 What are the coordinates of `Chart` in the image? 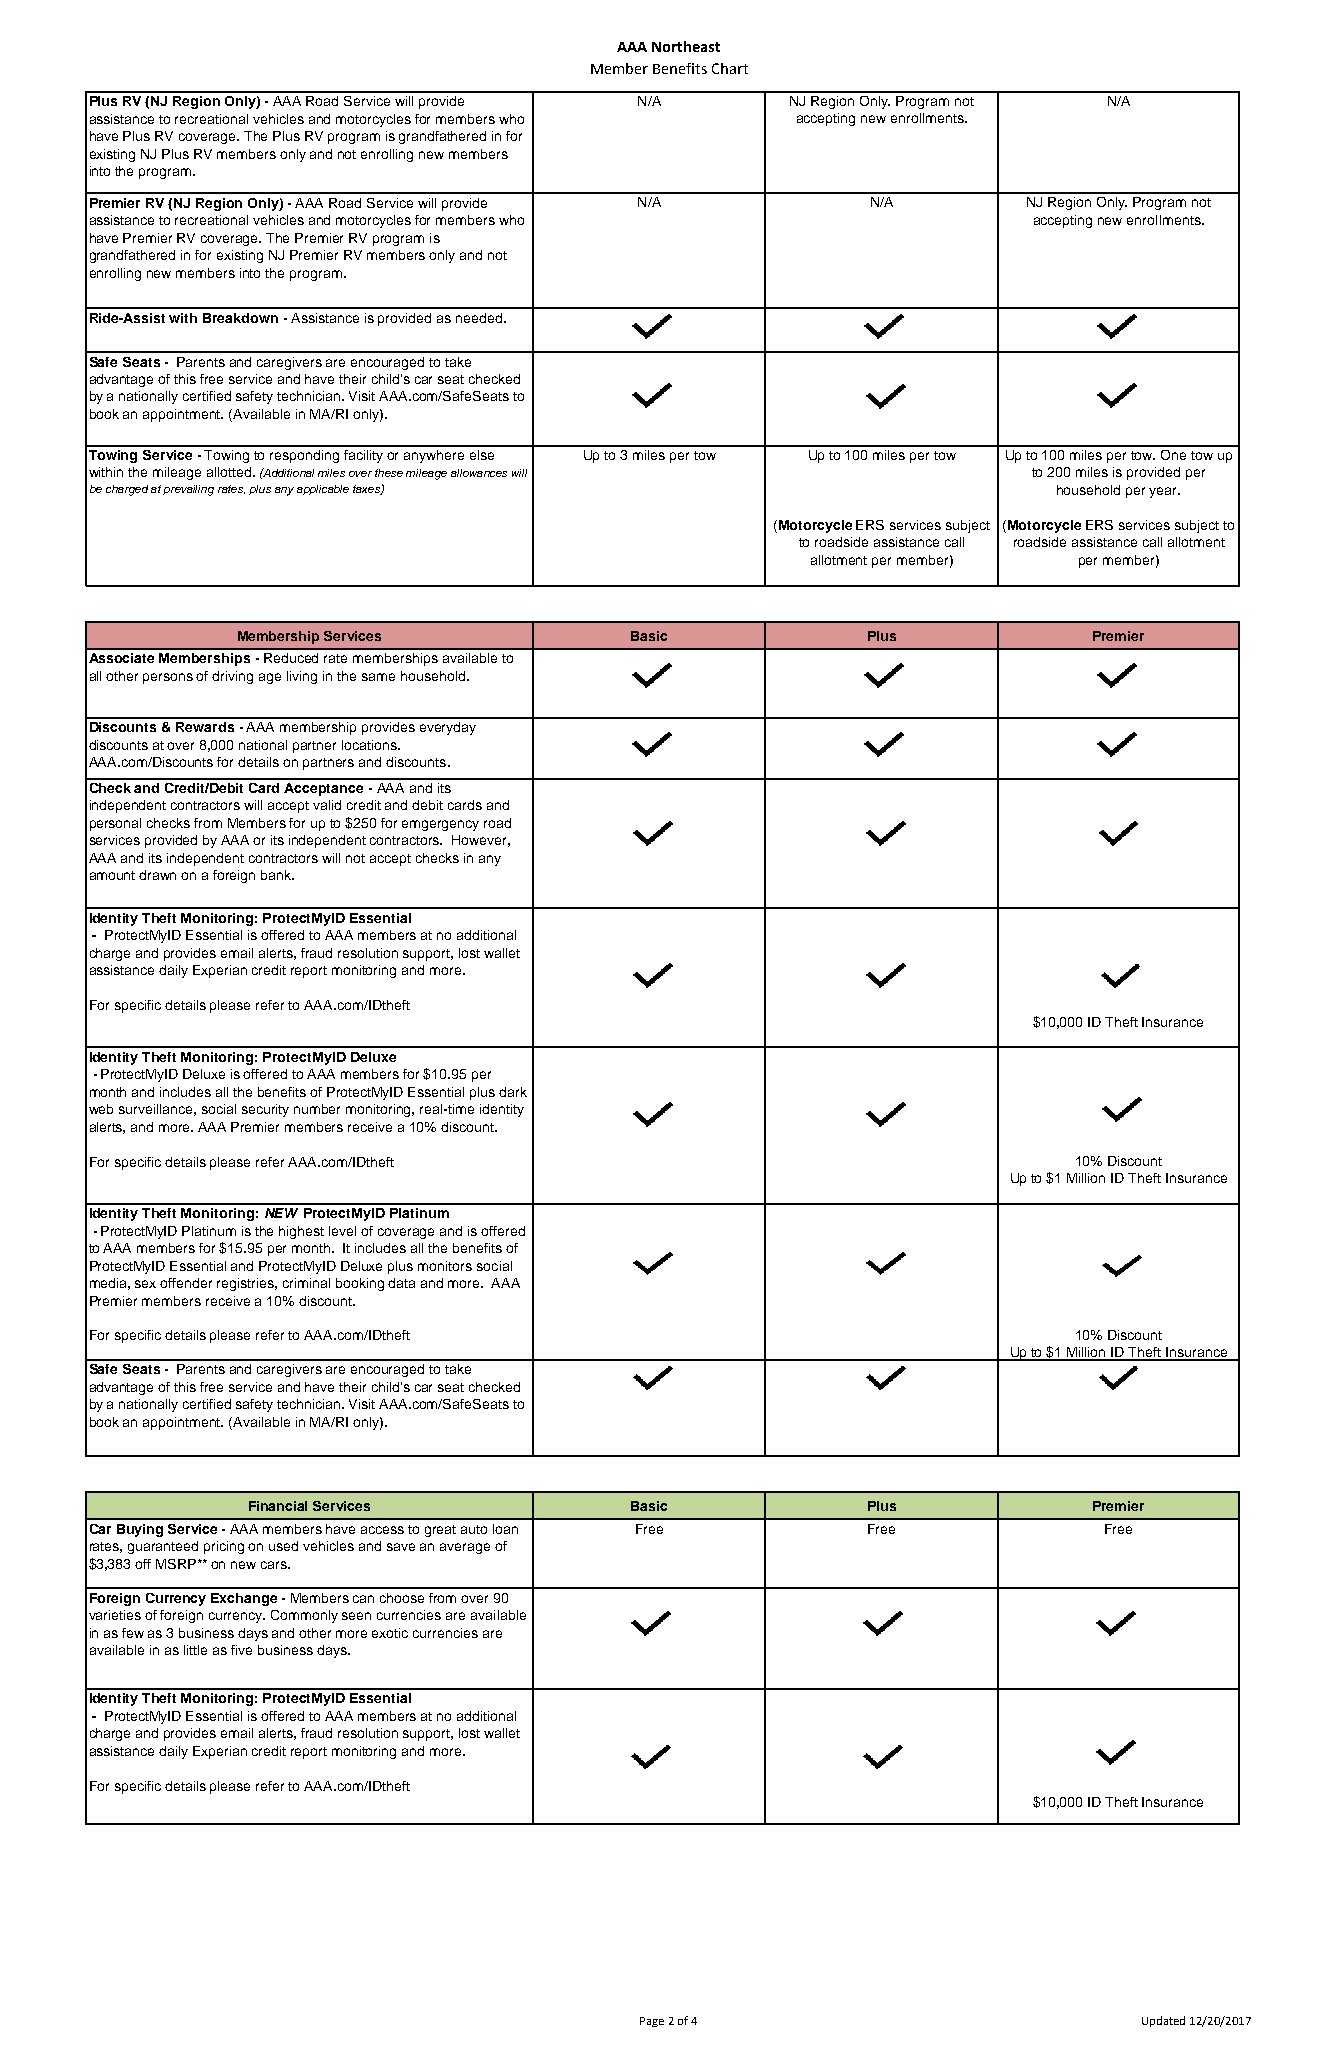 It's located at (730, 68).
